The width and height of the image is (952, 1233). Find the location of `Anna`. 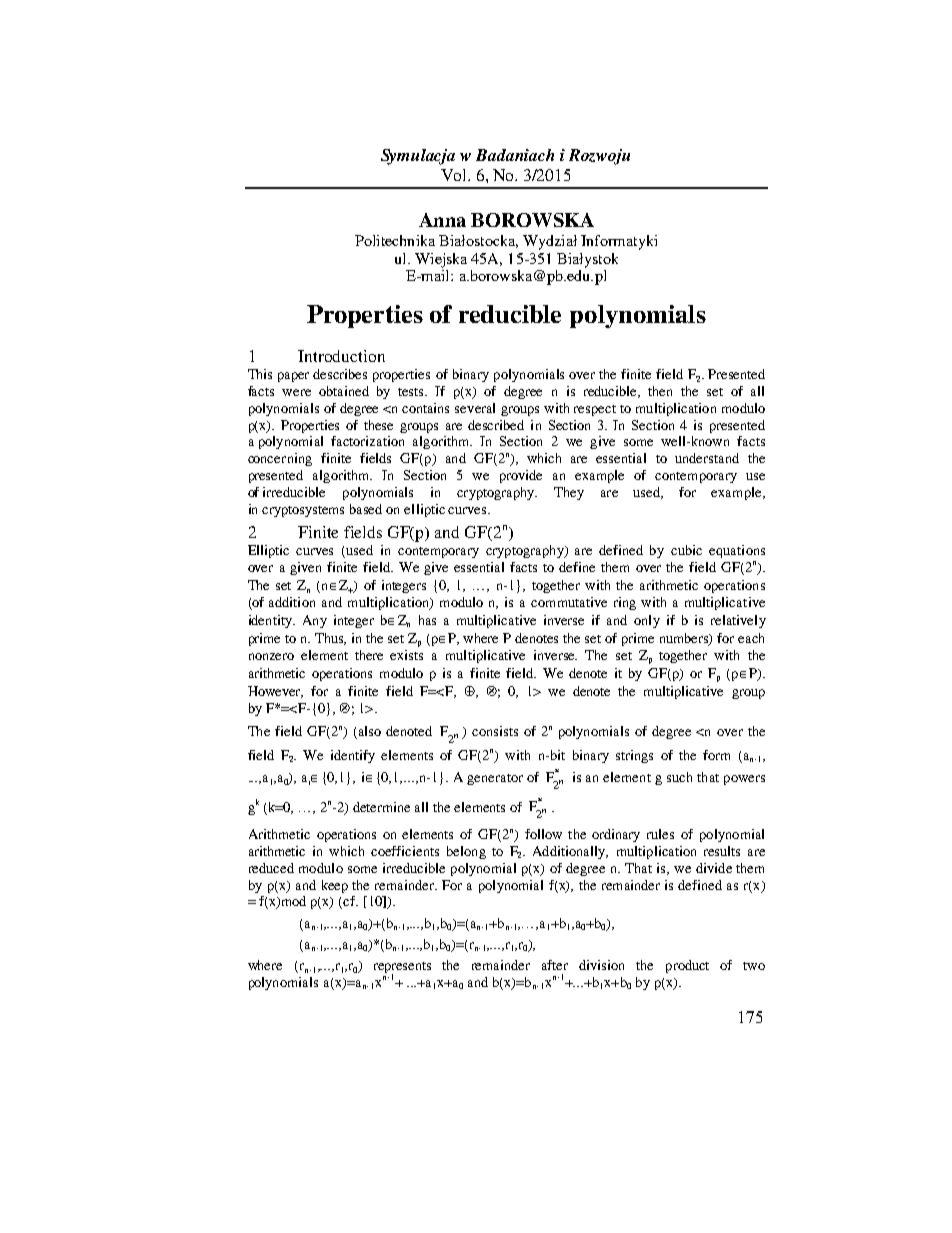

Anna is located at coordinates (442, 220).
